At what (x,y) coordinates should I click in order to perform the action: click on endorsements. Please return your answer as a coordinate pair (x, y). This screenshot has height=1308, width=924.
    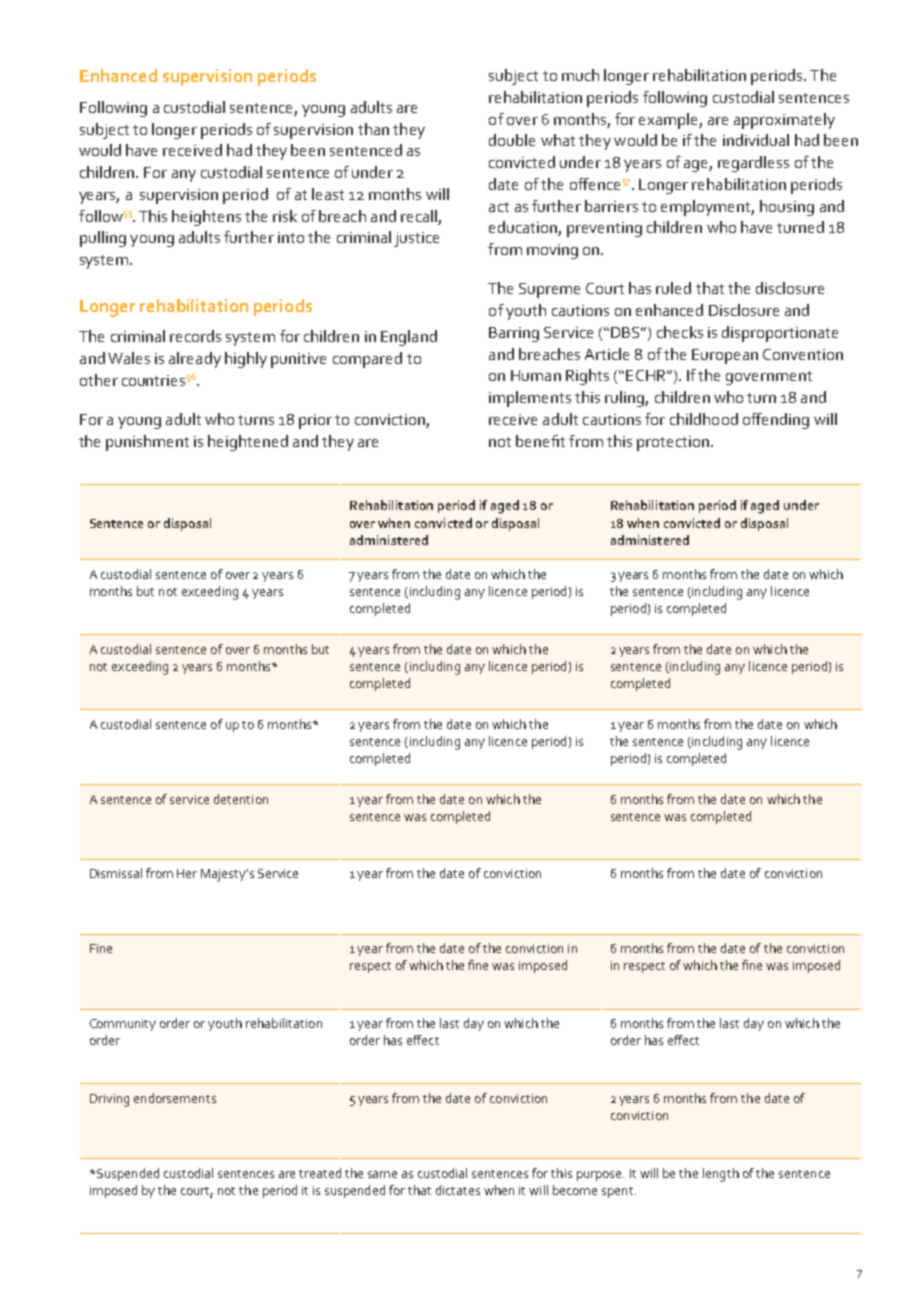
    Looking at the image, I should click on (175, 1098).
